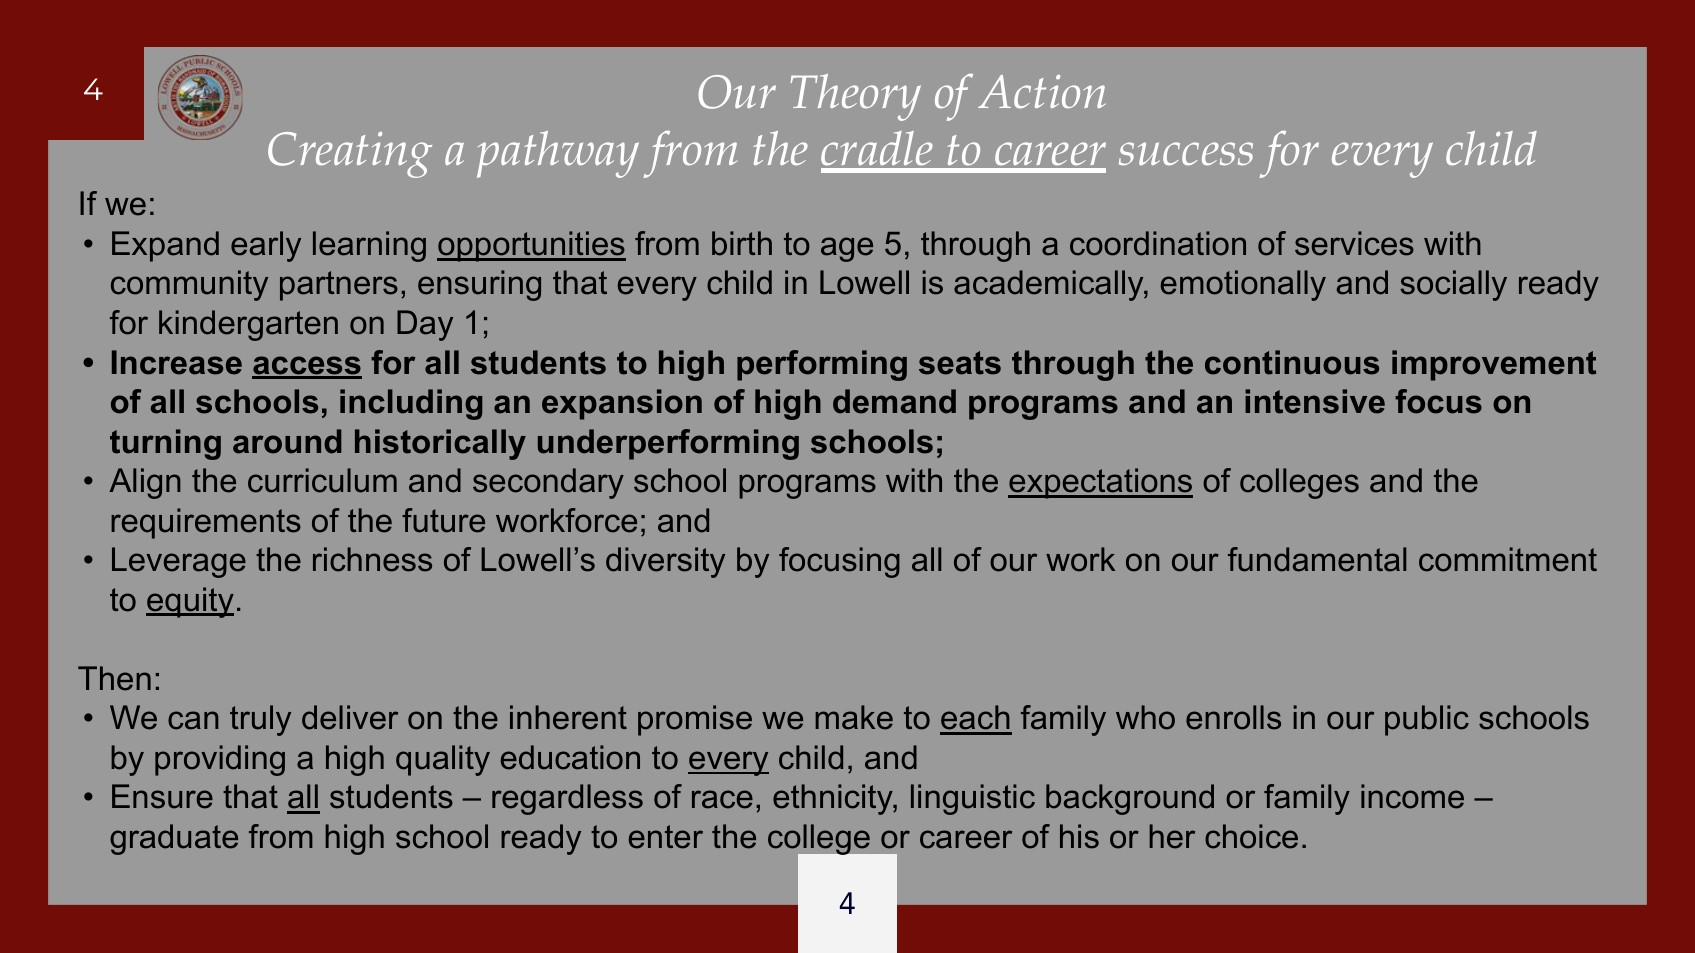 The height and width of the screenshot is (953, 1695). I want to click on Creating, so click(350, 155).
